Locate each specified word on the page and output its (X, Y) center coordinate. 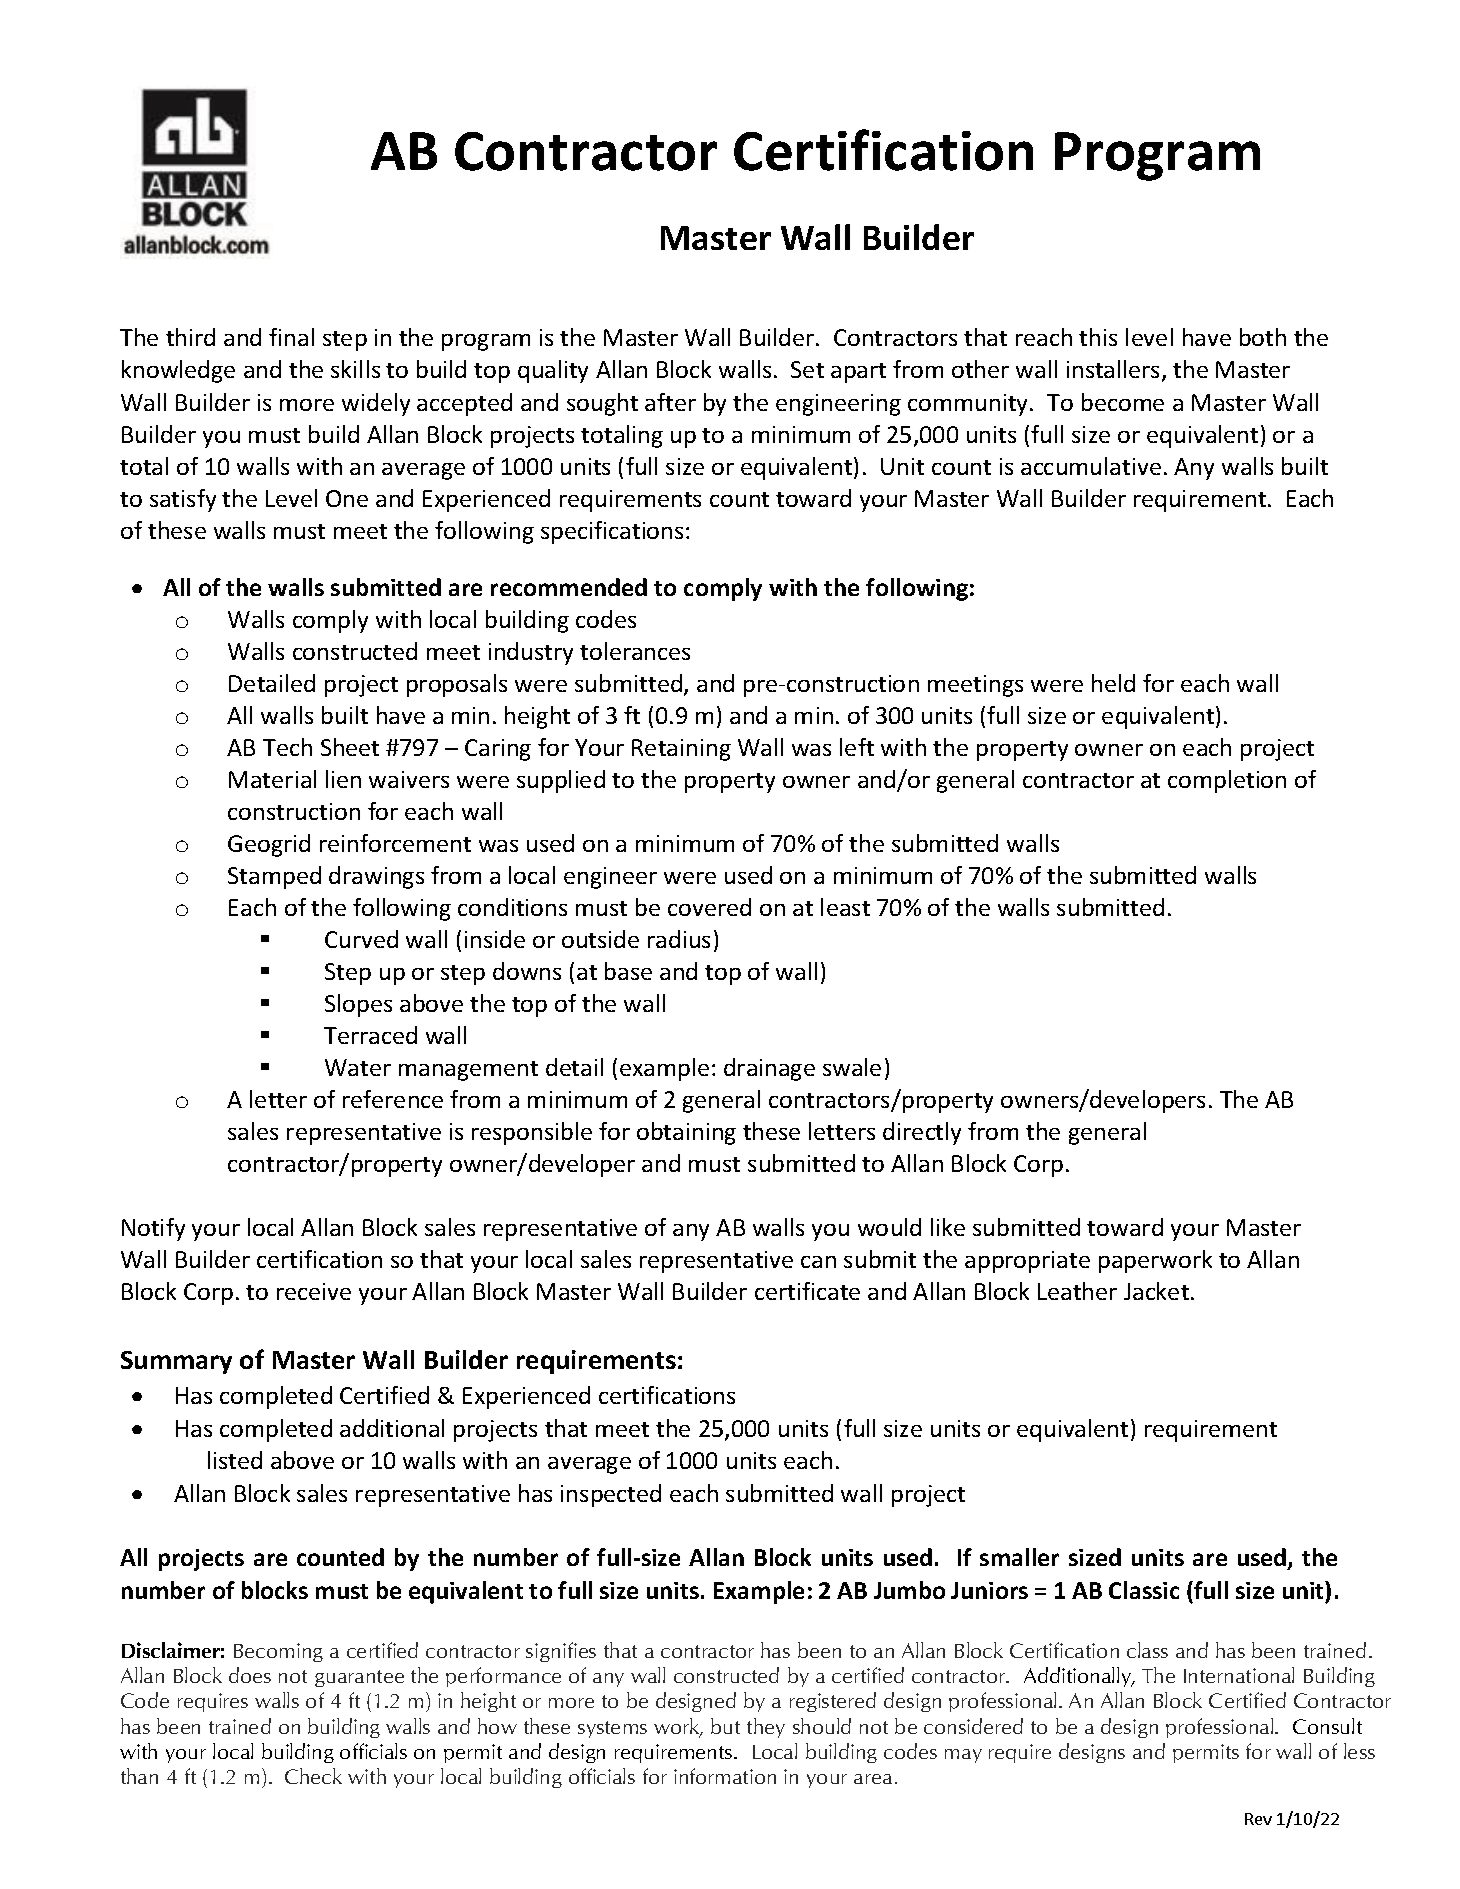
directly (922, 1133)
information (725, 1776)
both (1263, 337)
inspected (611, 1495)
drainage (769, 1069)
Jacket (1158, 1291)
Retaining (681, 750)
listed (235, 1460)
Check (313, 1776)
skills (355, 369)
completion (1227, 781)
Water (358, 1067)
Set (807, 369)
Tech (287, 747)
